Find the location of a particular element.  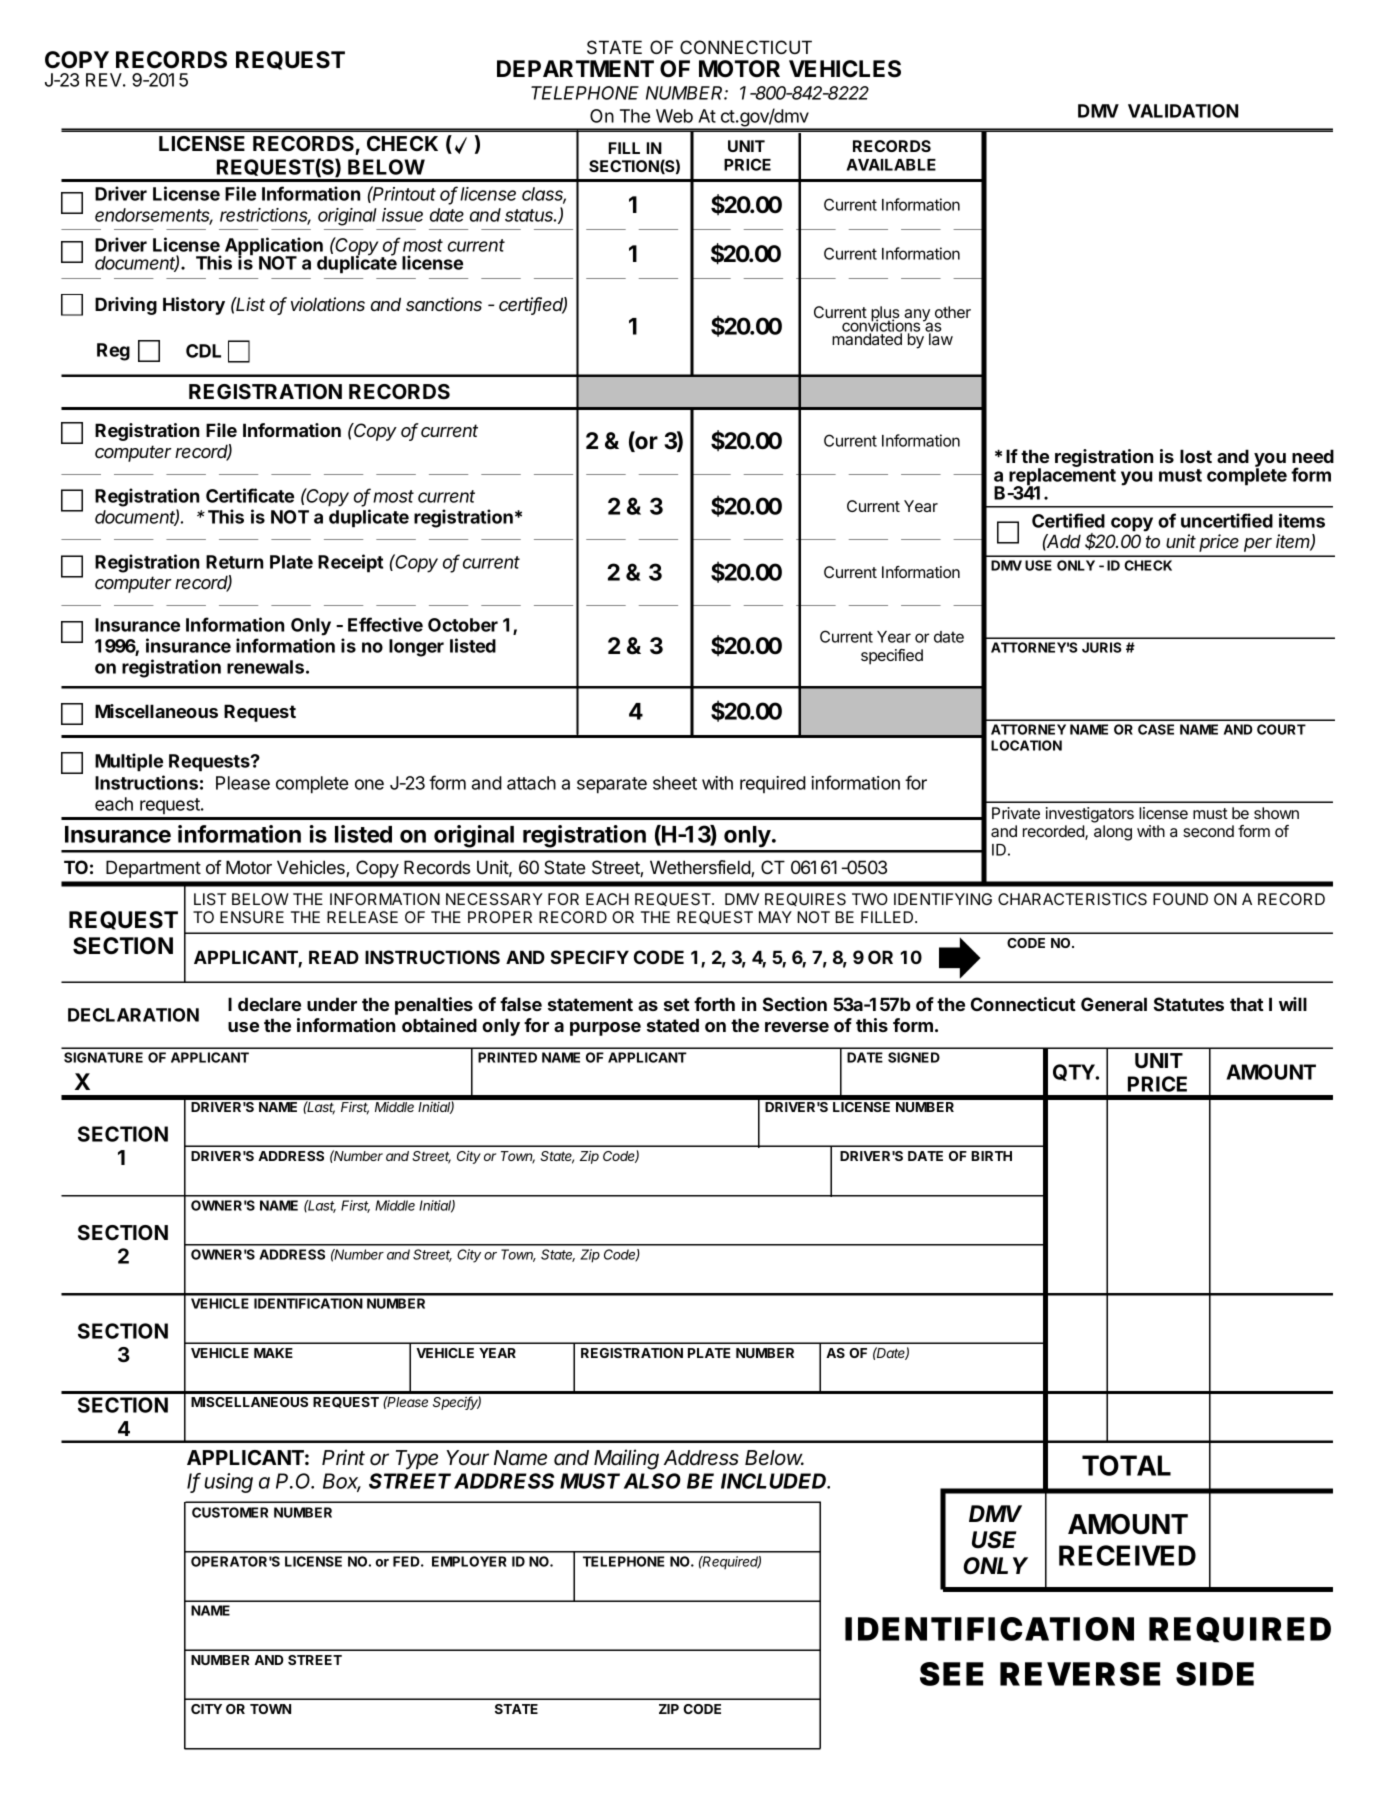

ENSURE is located at coordinates (252, 917).
